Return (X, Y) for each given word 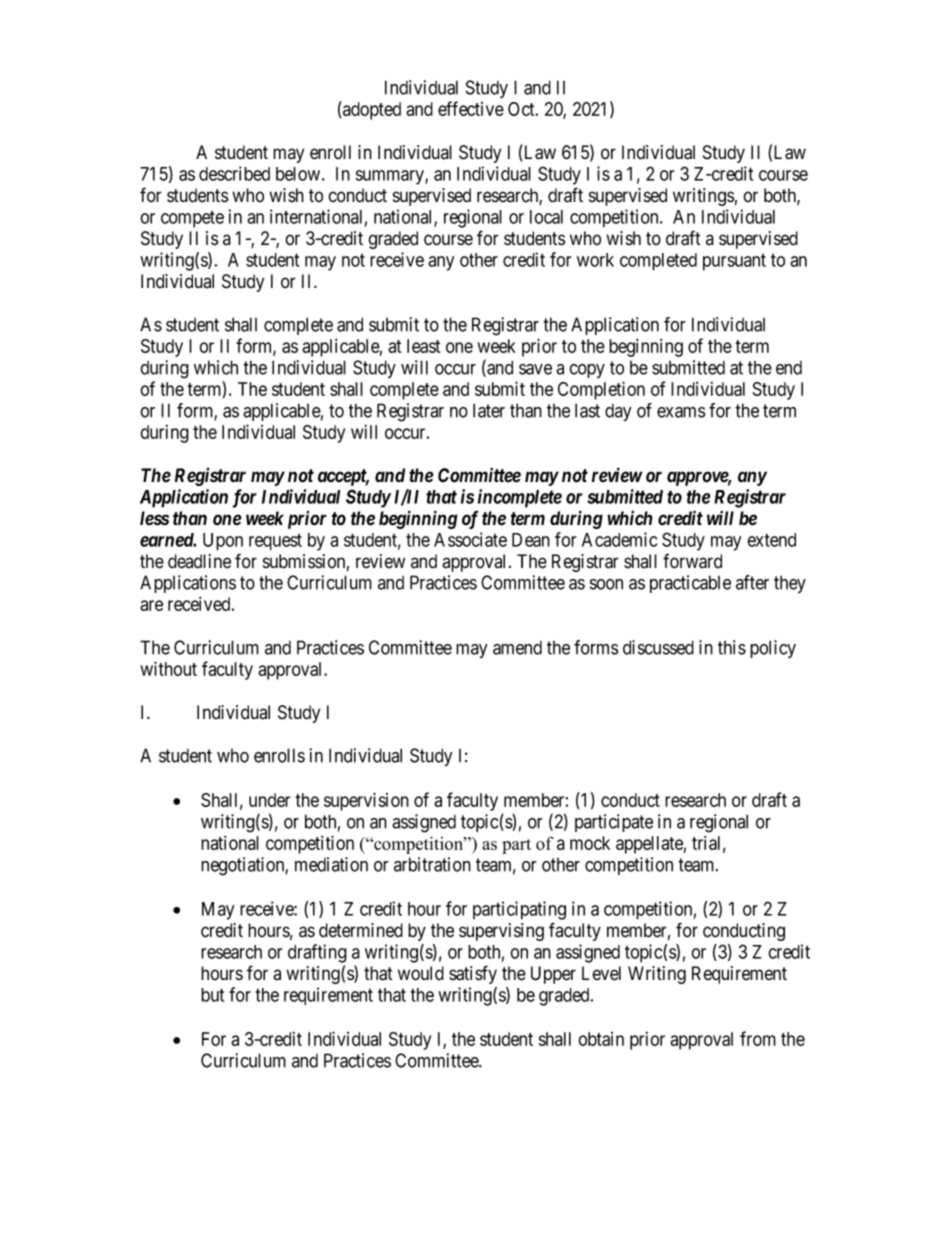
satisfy (473, 974)
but (212, 995)
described (234, 173)
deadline (199, 561)
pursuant (734, 262)
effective (471, 108)
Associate (470, 539)
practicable (690, 584)
